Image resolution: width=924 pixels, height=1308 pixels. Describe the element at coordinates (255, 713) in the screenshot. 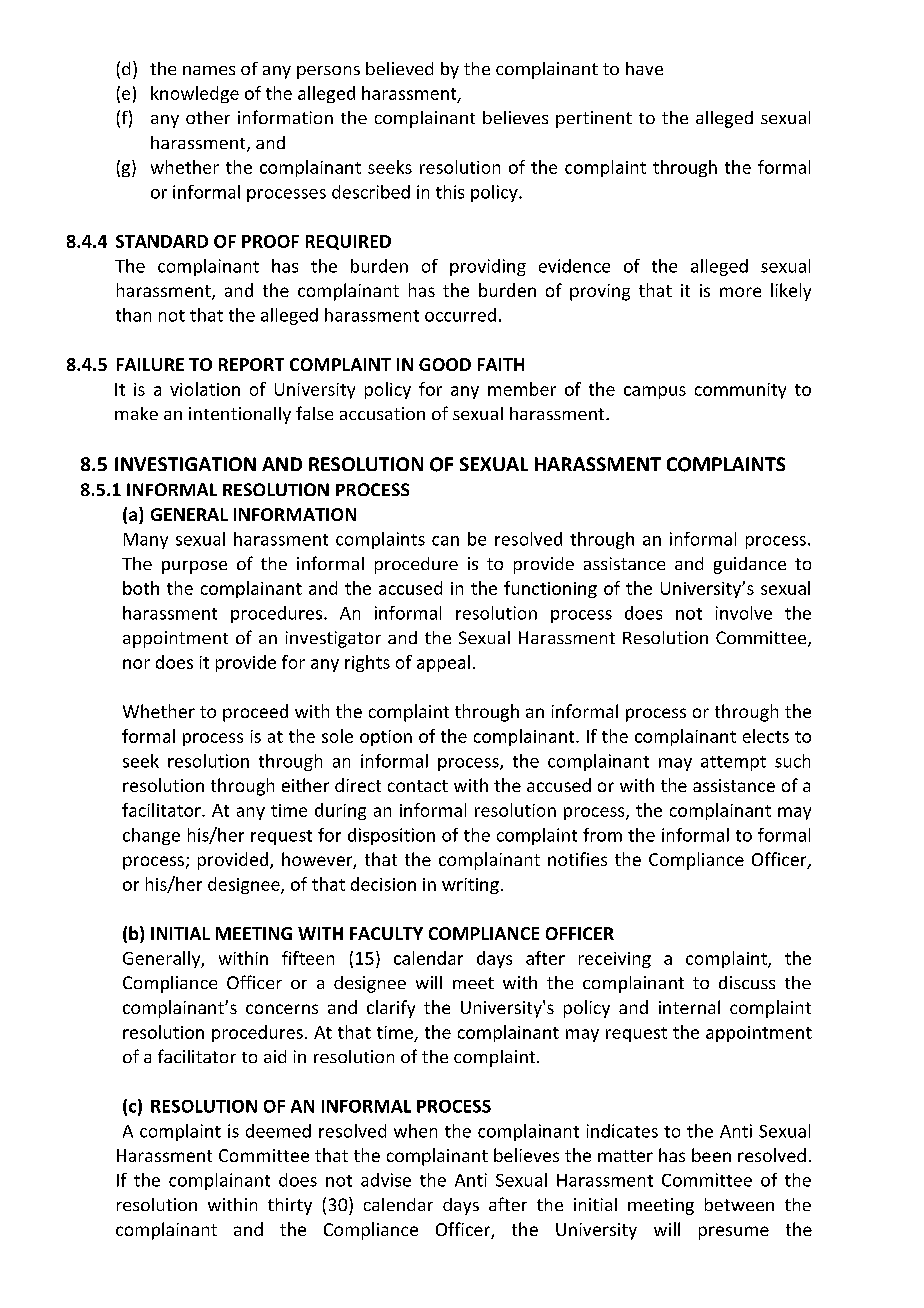

I see `proceed` at that location.
